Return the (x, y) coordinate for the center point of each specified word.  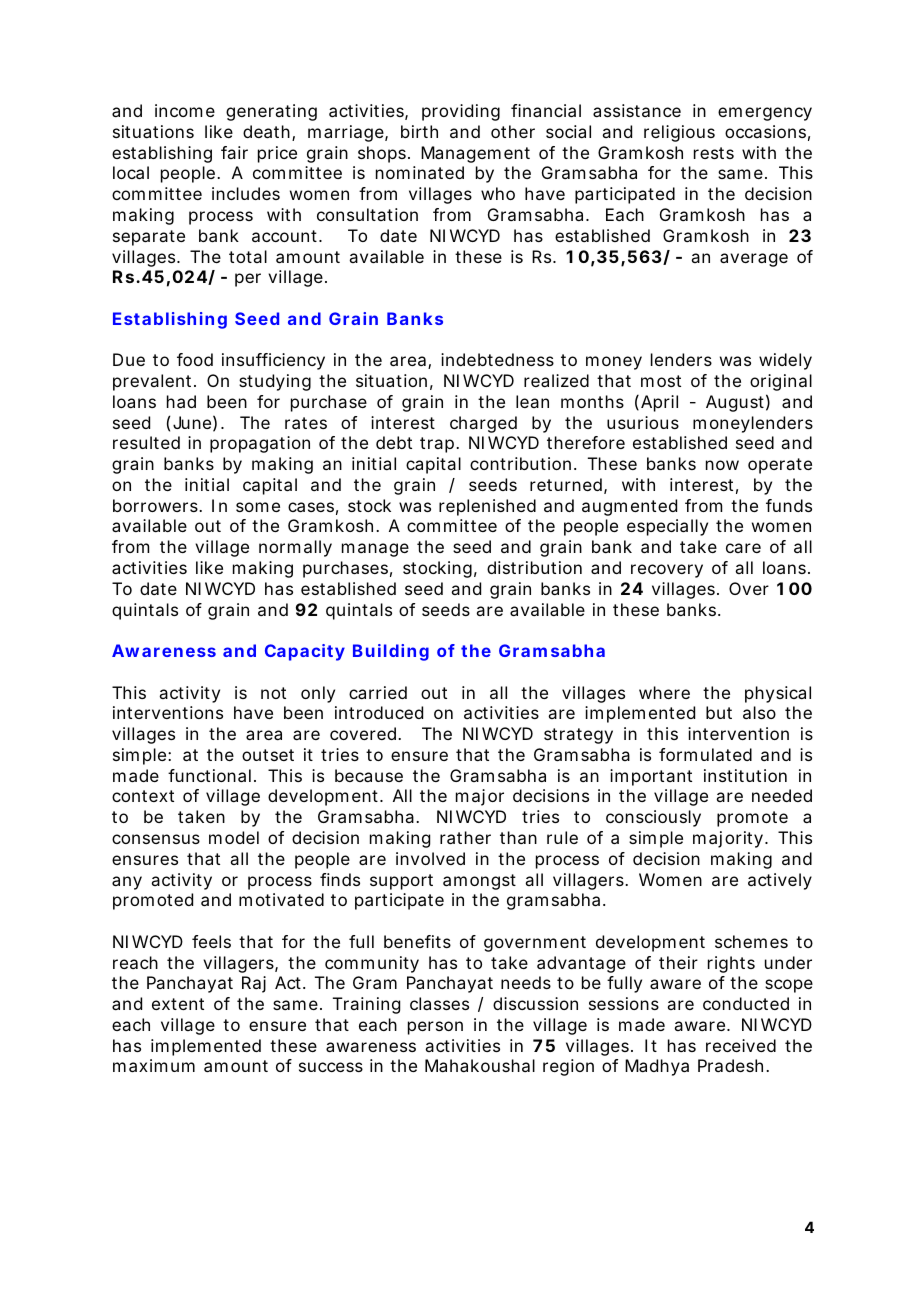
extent (178, 1004)
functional (209, 775)
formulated (705, 754)
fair (234, 152)
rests (714, 153)
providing (461, 112)
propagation (260, 444)
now (722, 465)
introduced (379, 712)
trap (437, 445)
